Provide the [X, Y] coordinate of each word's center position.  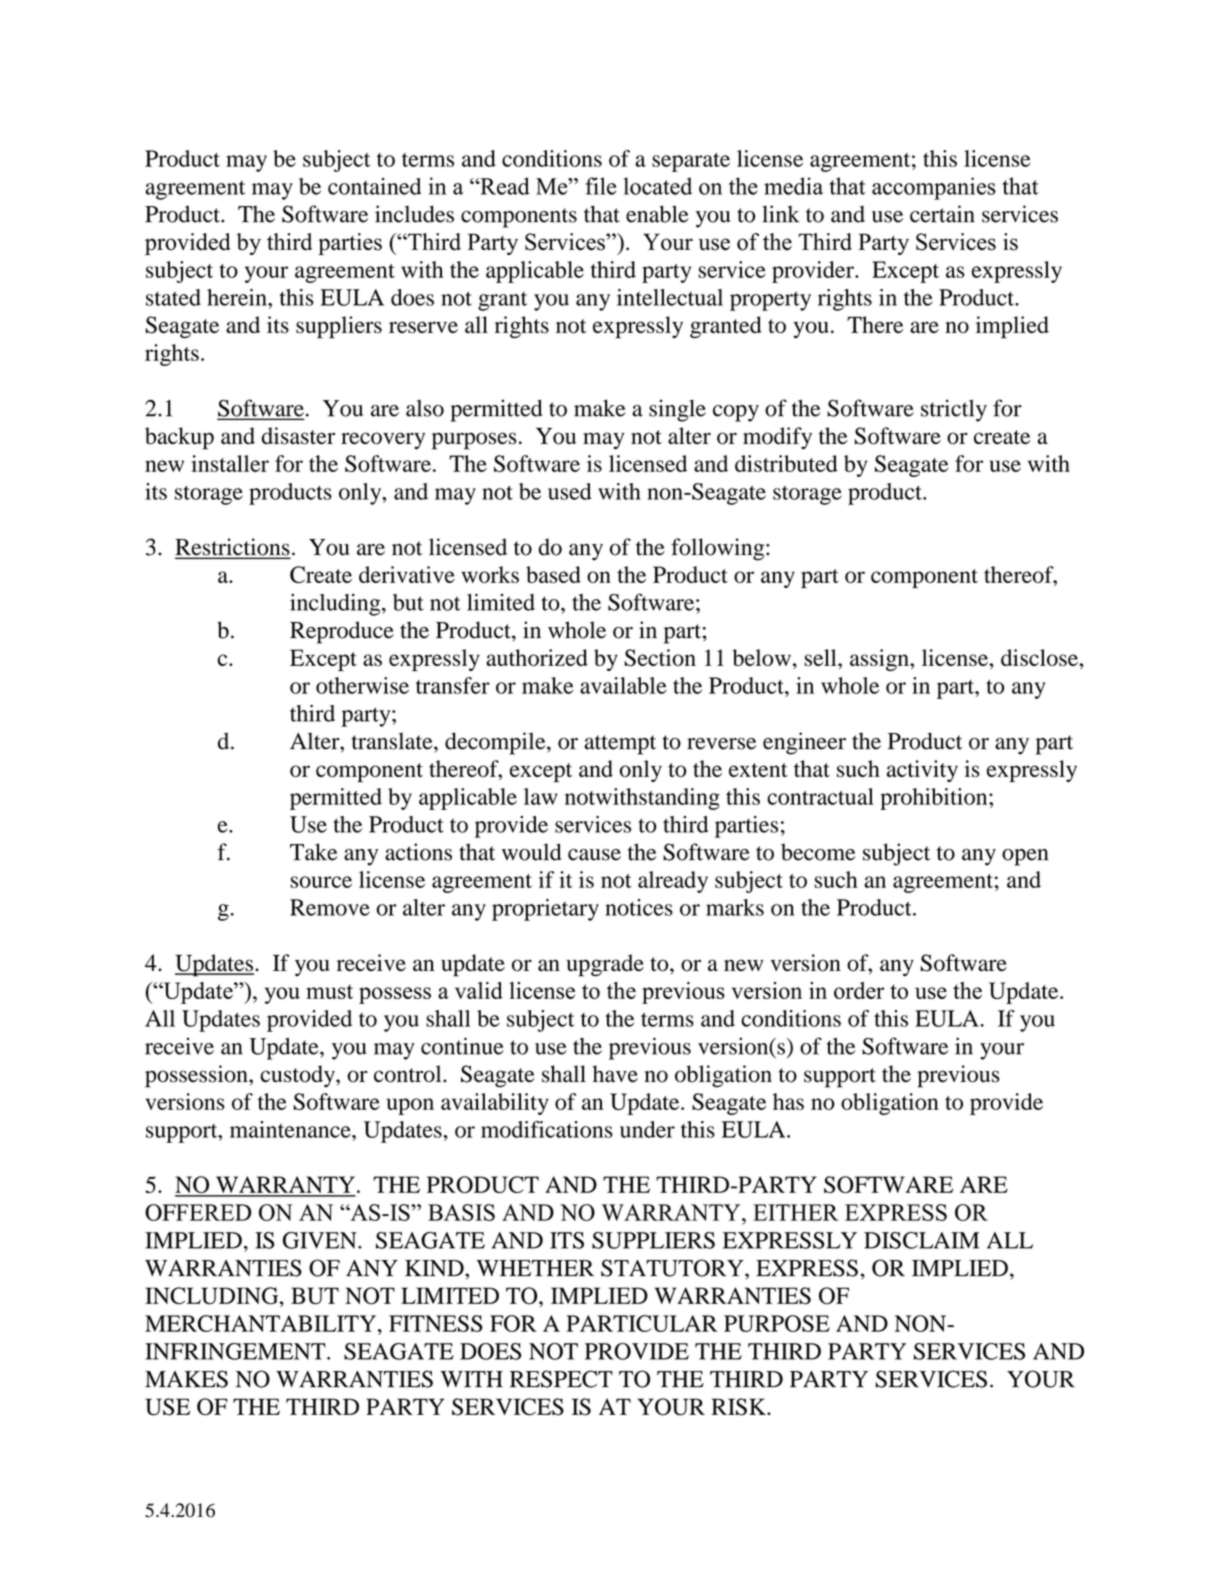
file [600, 186]
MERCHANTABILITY [262, 1323]
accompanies [934, 188]
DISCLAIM [921, 1240]
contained [374, 186]
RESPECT [561, 1379]
